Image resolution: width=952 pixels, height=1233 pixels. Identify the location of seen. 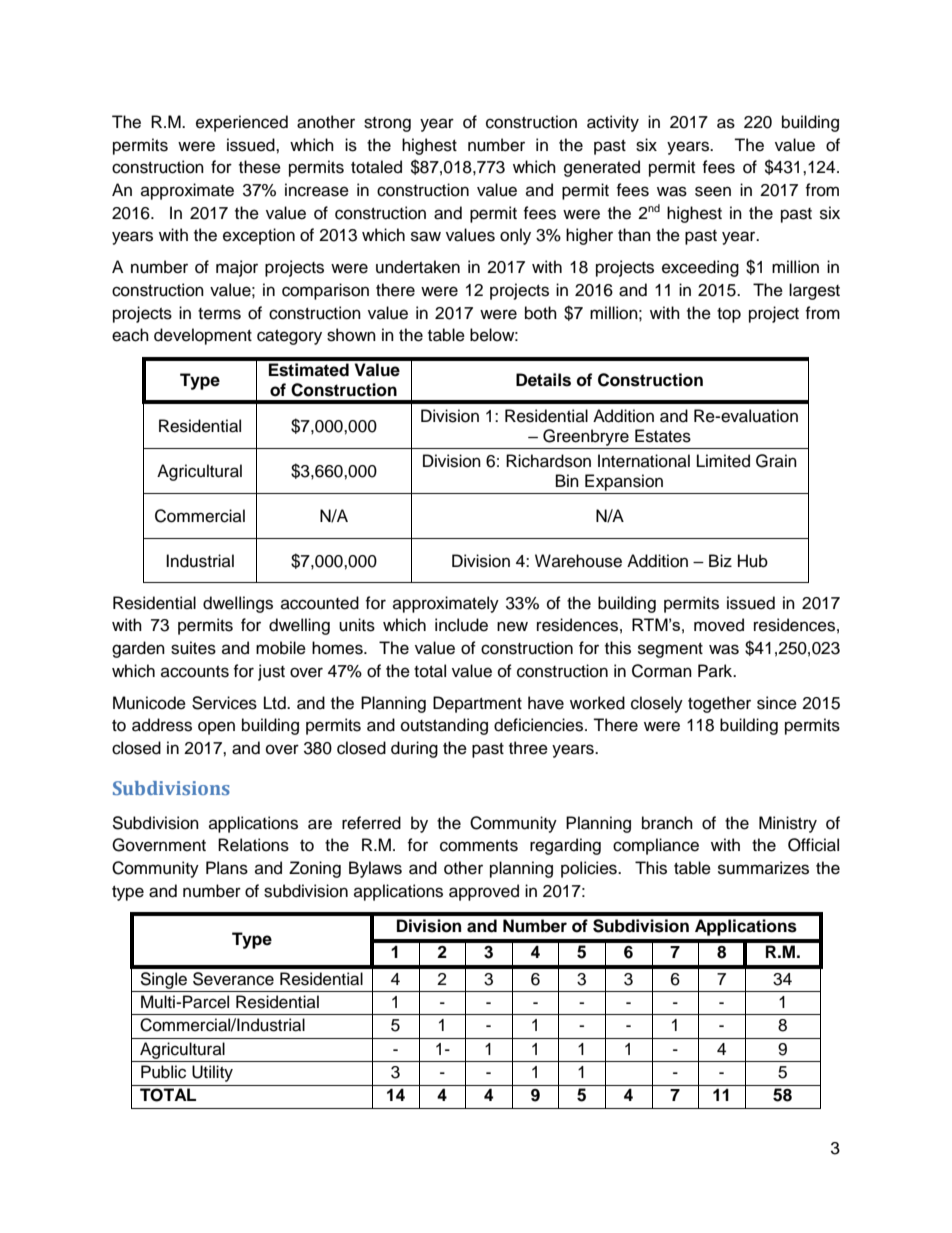
(713, 191).
